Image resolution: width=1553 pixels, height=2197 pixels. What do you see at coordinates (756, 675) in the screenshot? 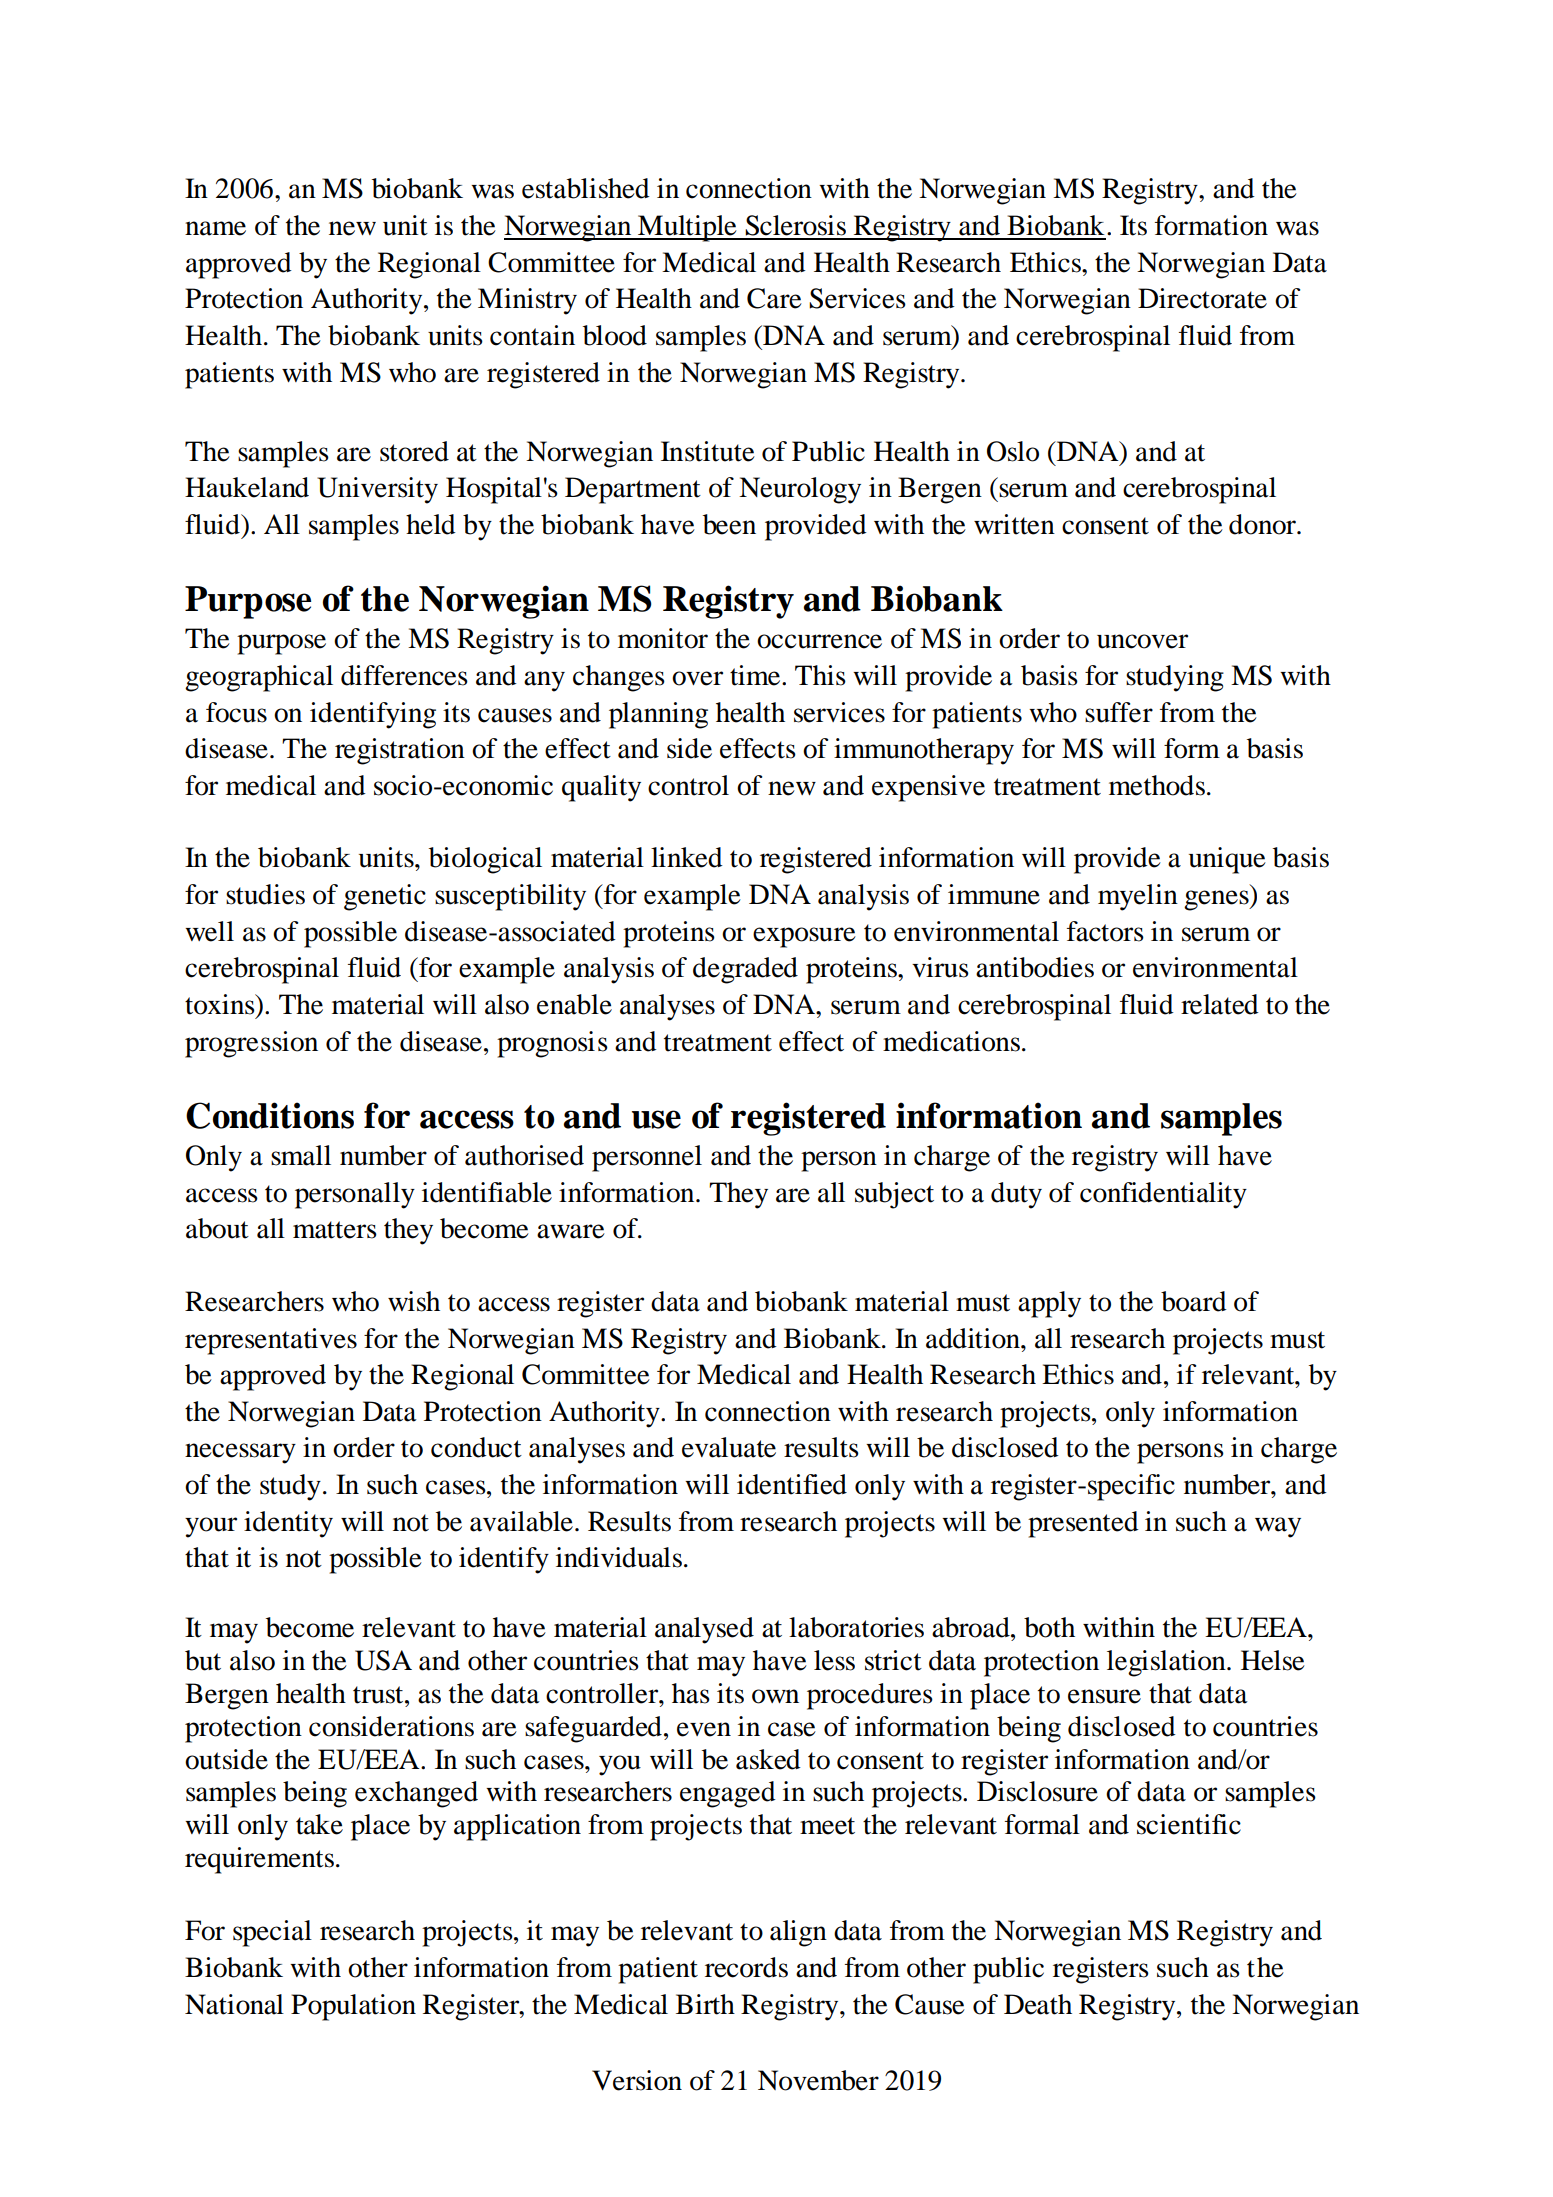
I see `time` at bounding box center [756, 675].
